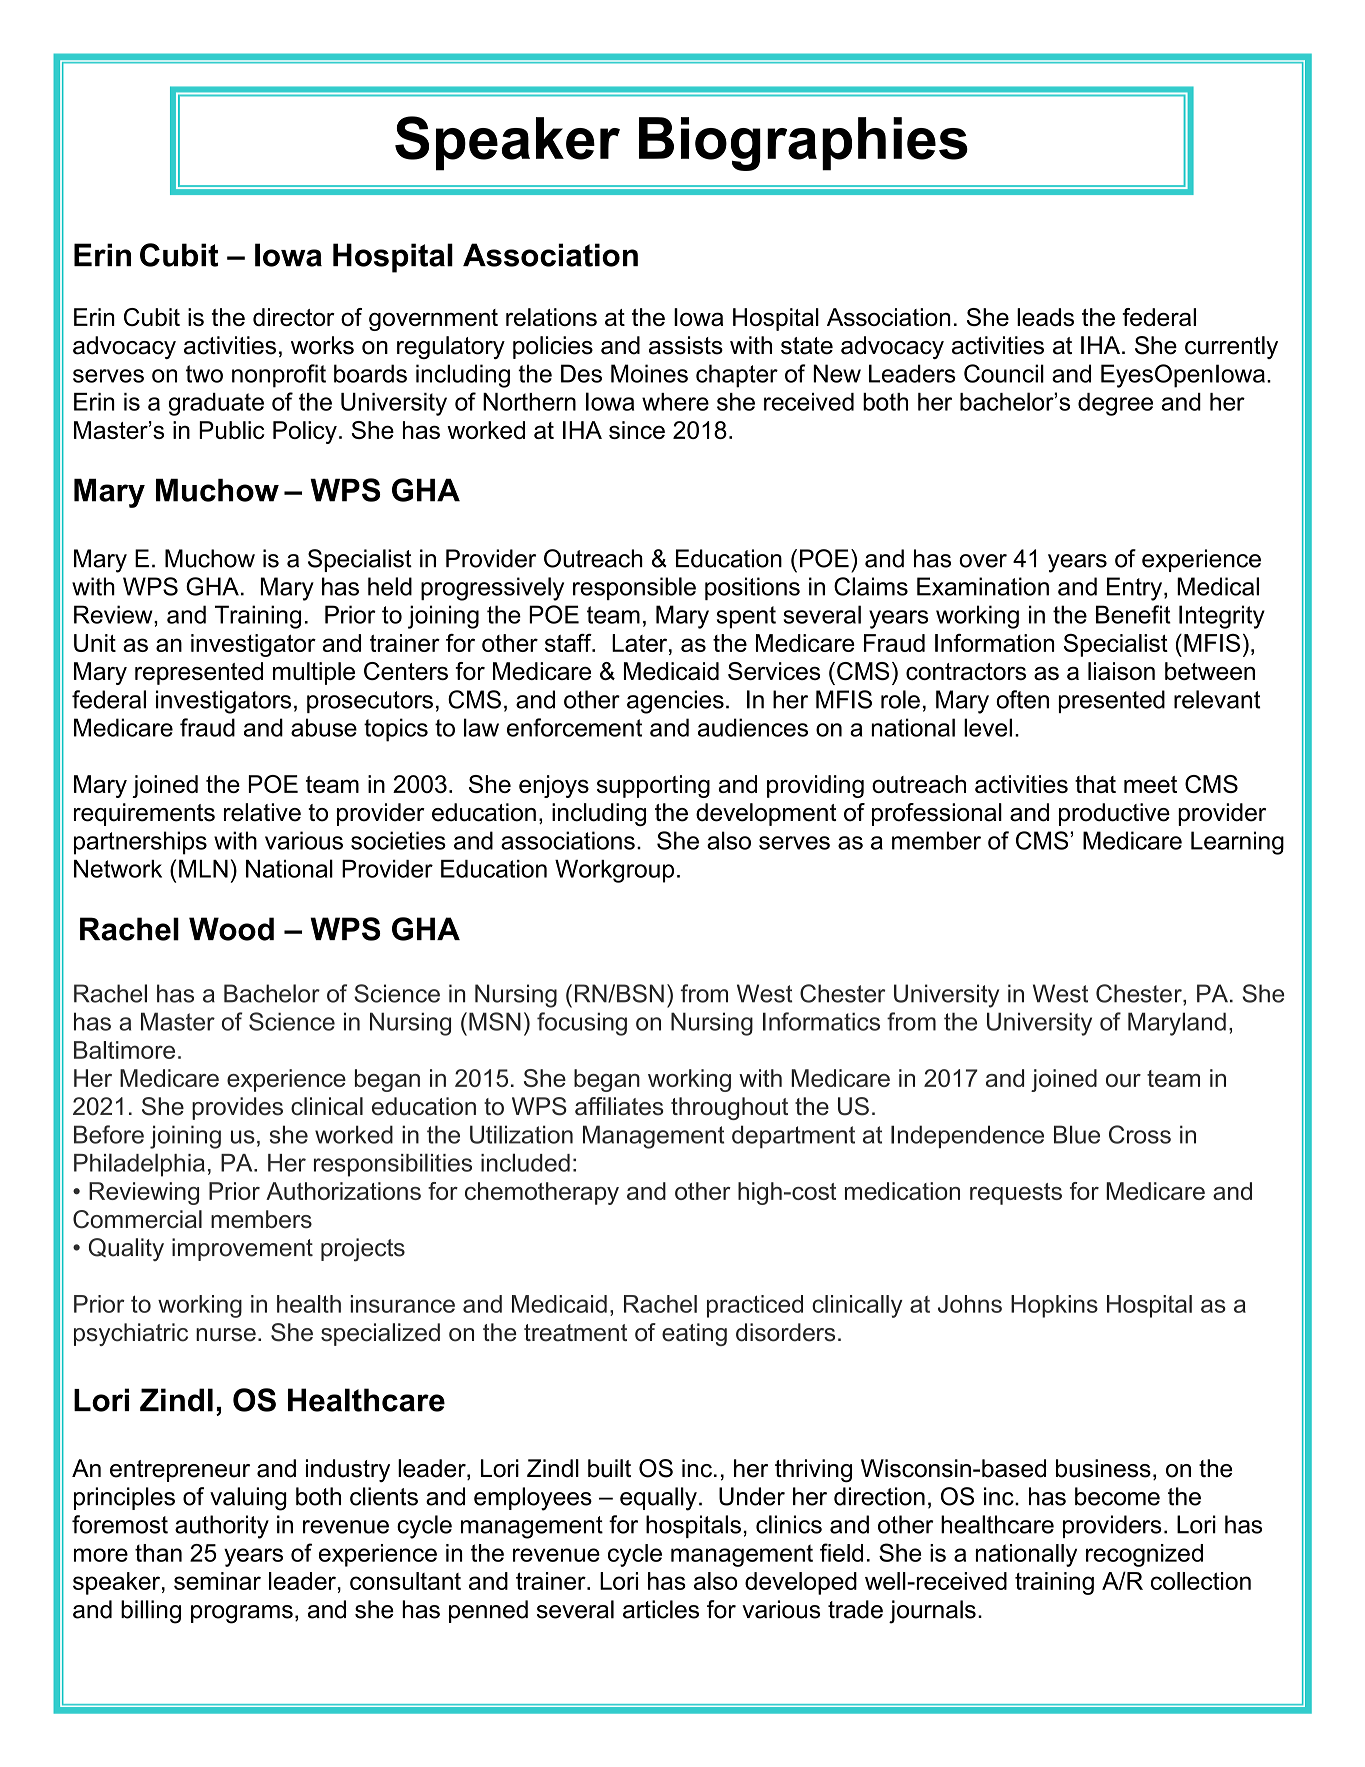 This image has height=1767, width=1365. I want to click on liaison, so click(1121, 671).
